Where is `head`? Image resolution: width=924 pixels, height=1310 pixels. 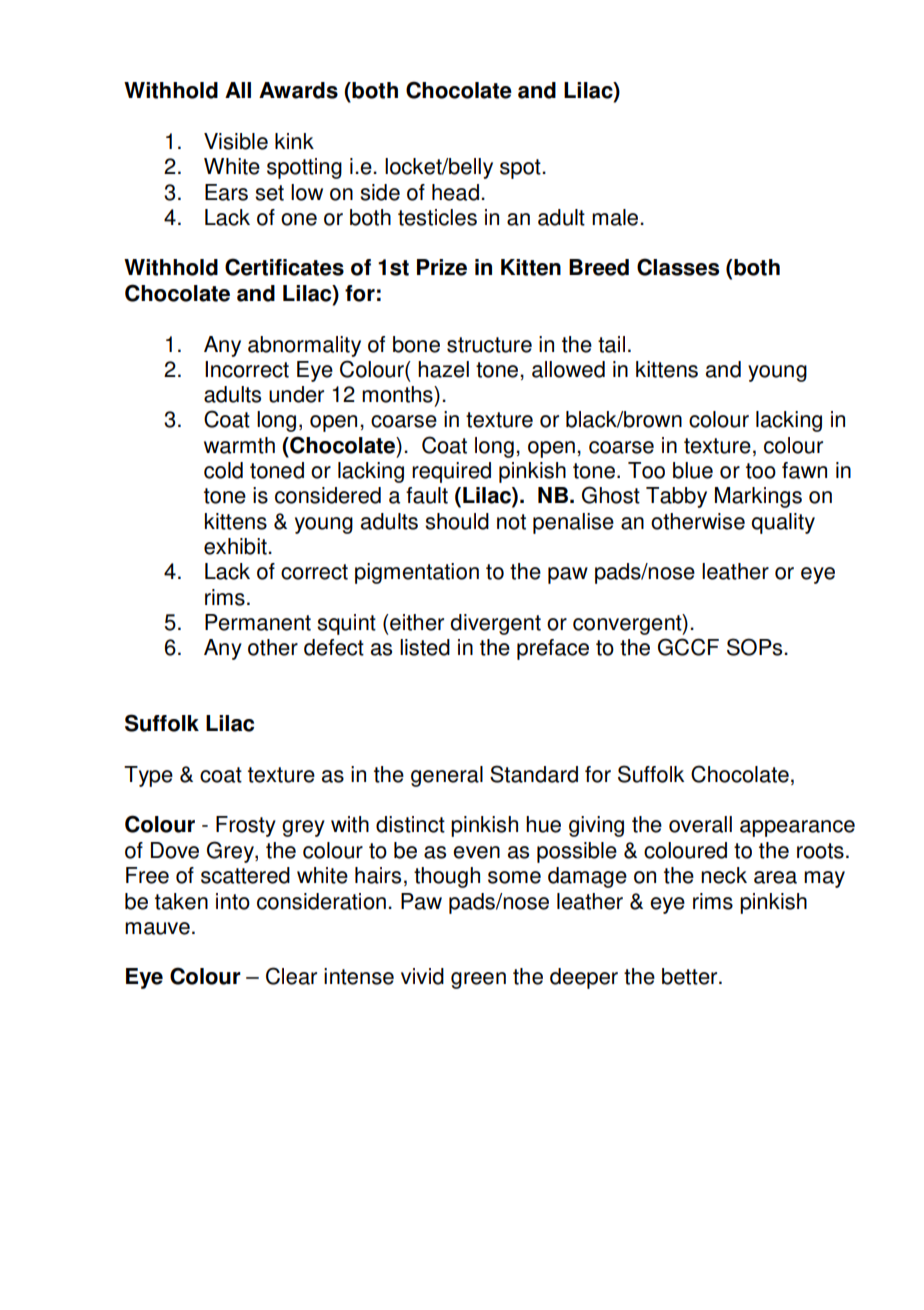
head is located at coordinates (455, 192).
